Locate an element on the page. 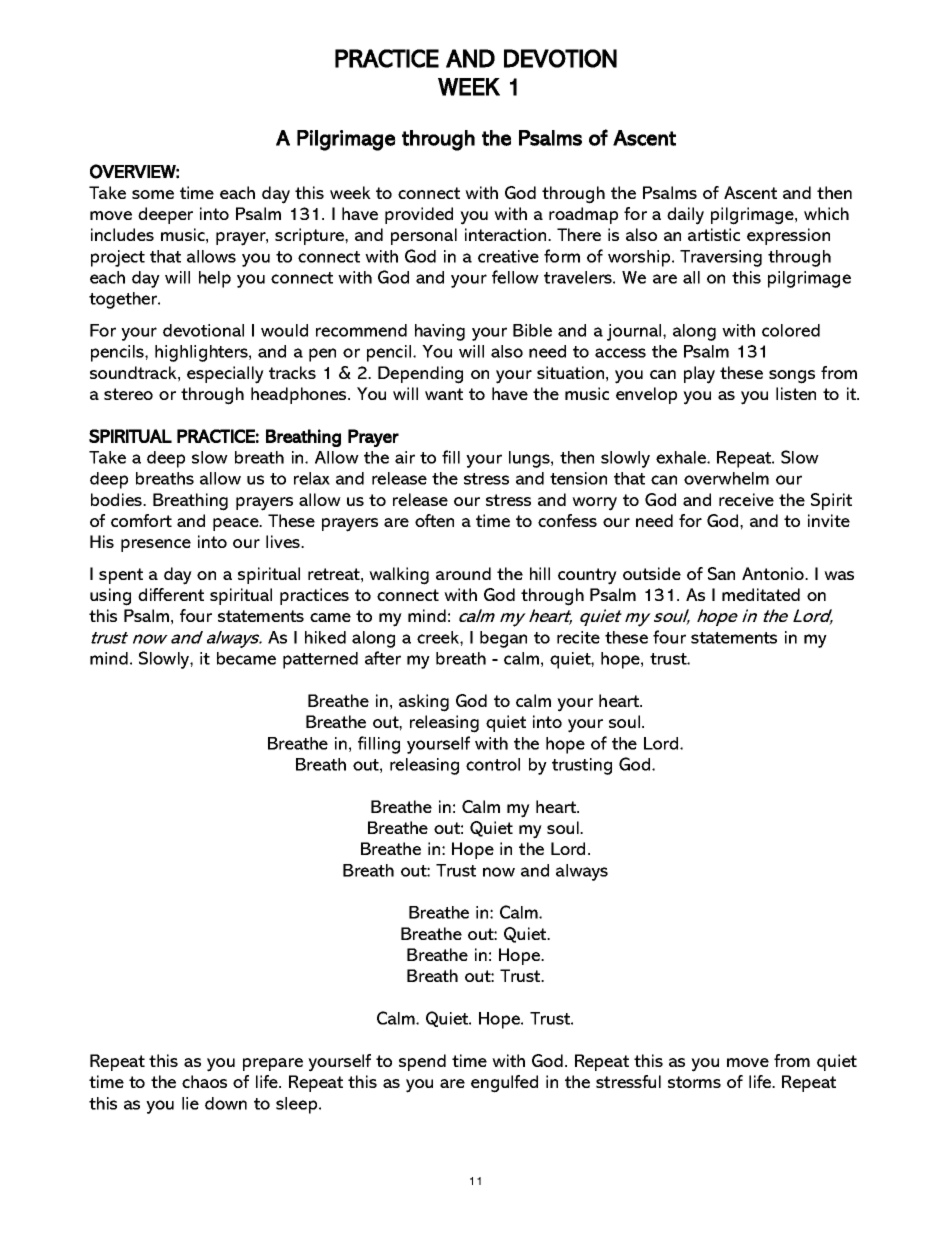 This page has height=1233, width=952. meditated is located at coordinates (761, 594).
